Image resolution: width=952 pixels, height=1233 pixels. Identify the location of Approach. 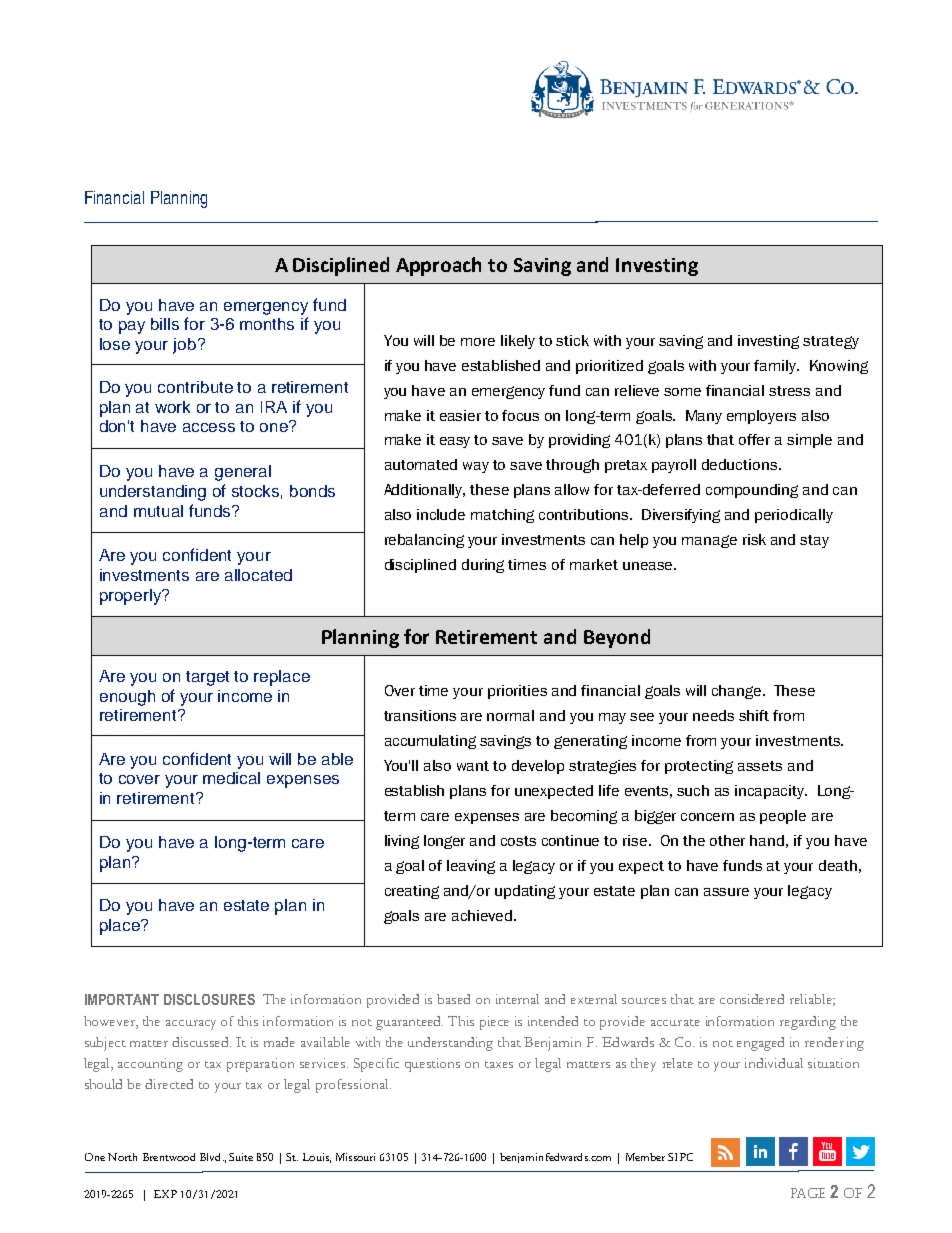
(438, 266).
